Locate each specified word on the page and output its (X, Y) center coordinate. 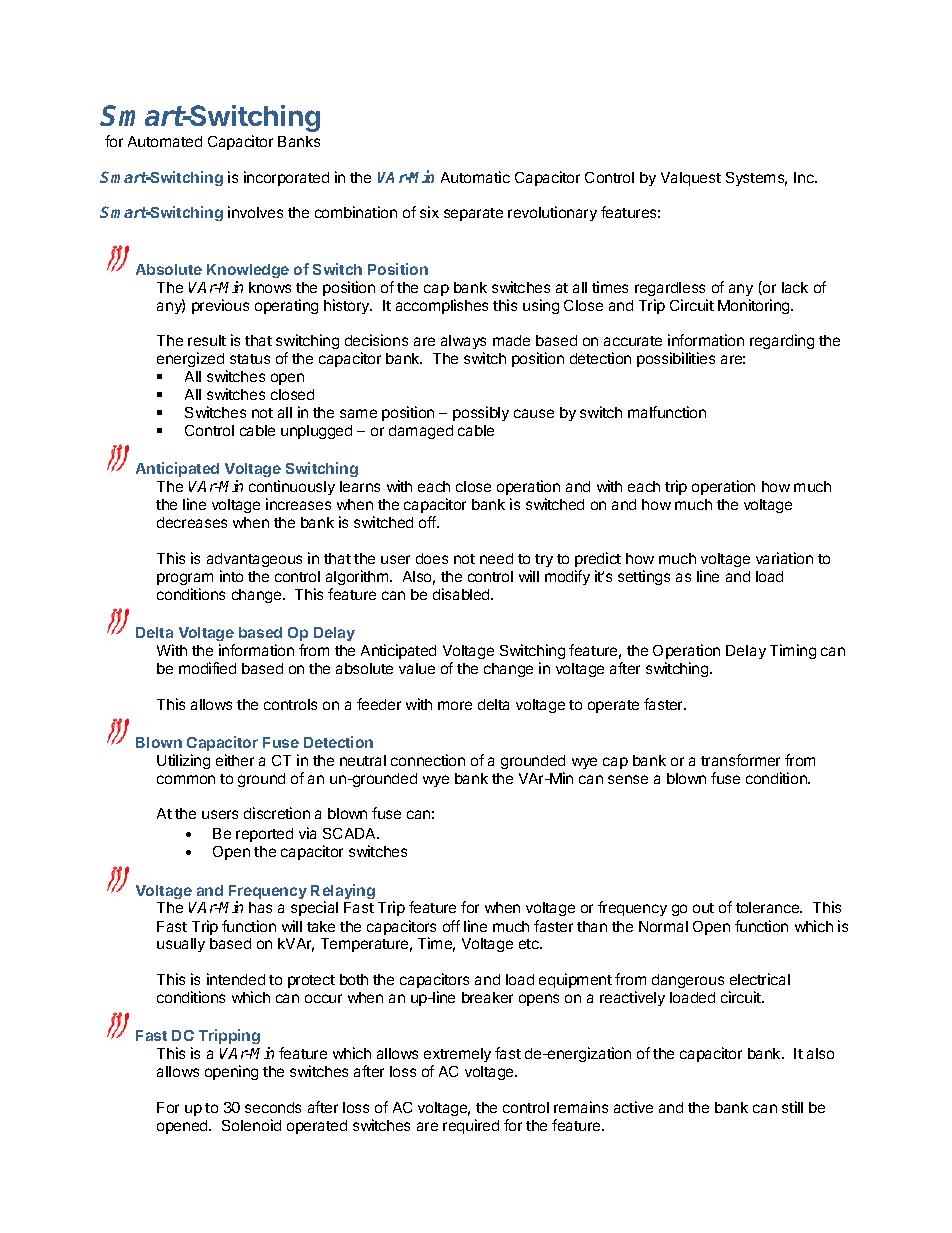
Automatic (475, 177)
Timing (793, 651)
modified (207, 668)
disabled (462, 594)
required (471, 1126)
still (792, 1107)
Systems (756, 179)
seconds (273, 1107)
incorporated (286, 178)
